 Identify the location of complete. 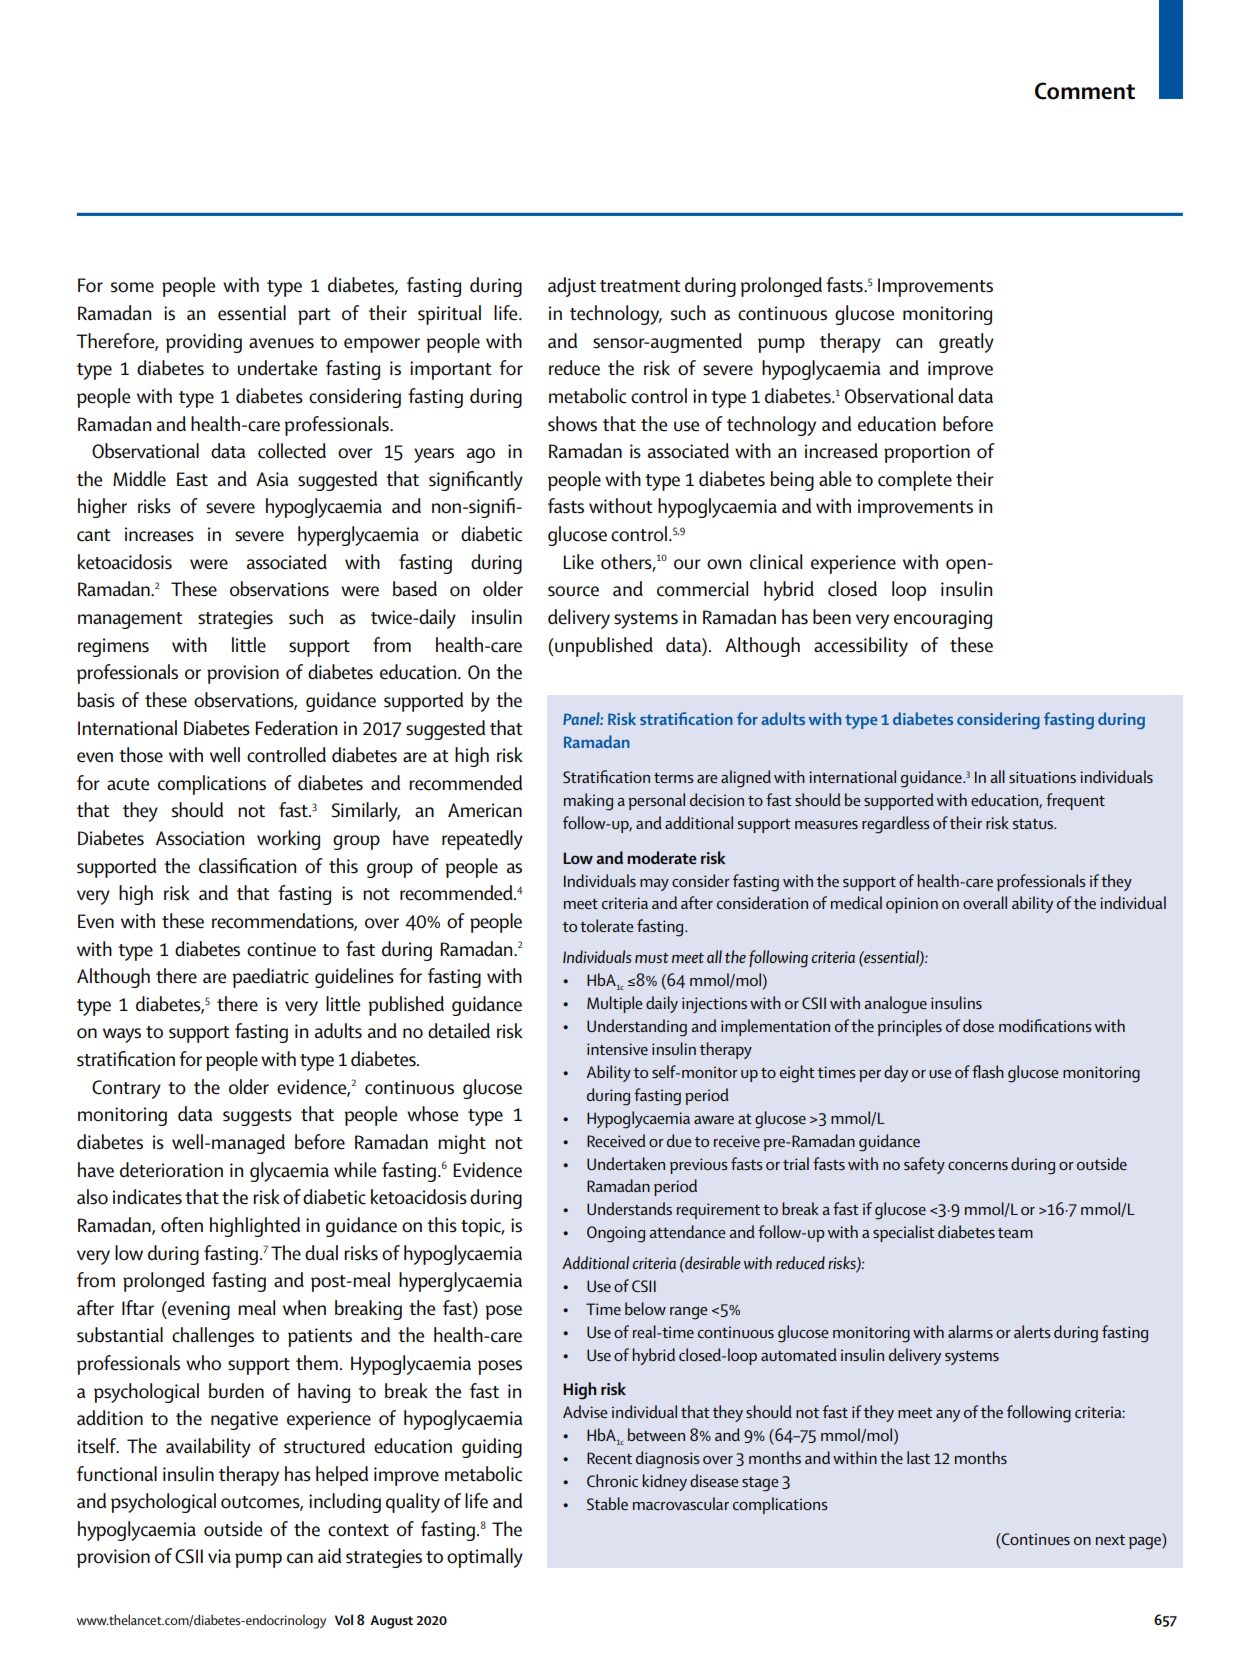
(915, 481).
